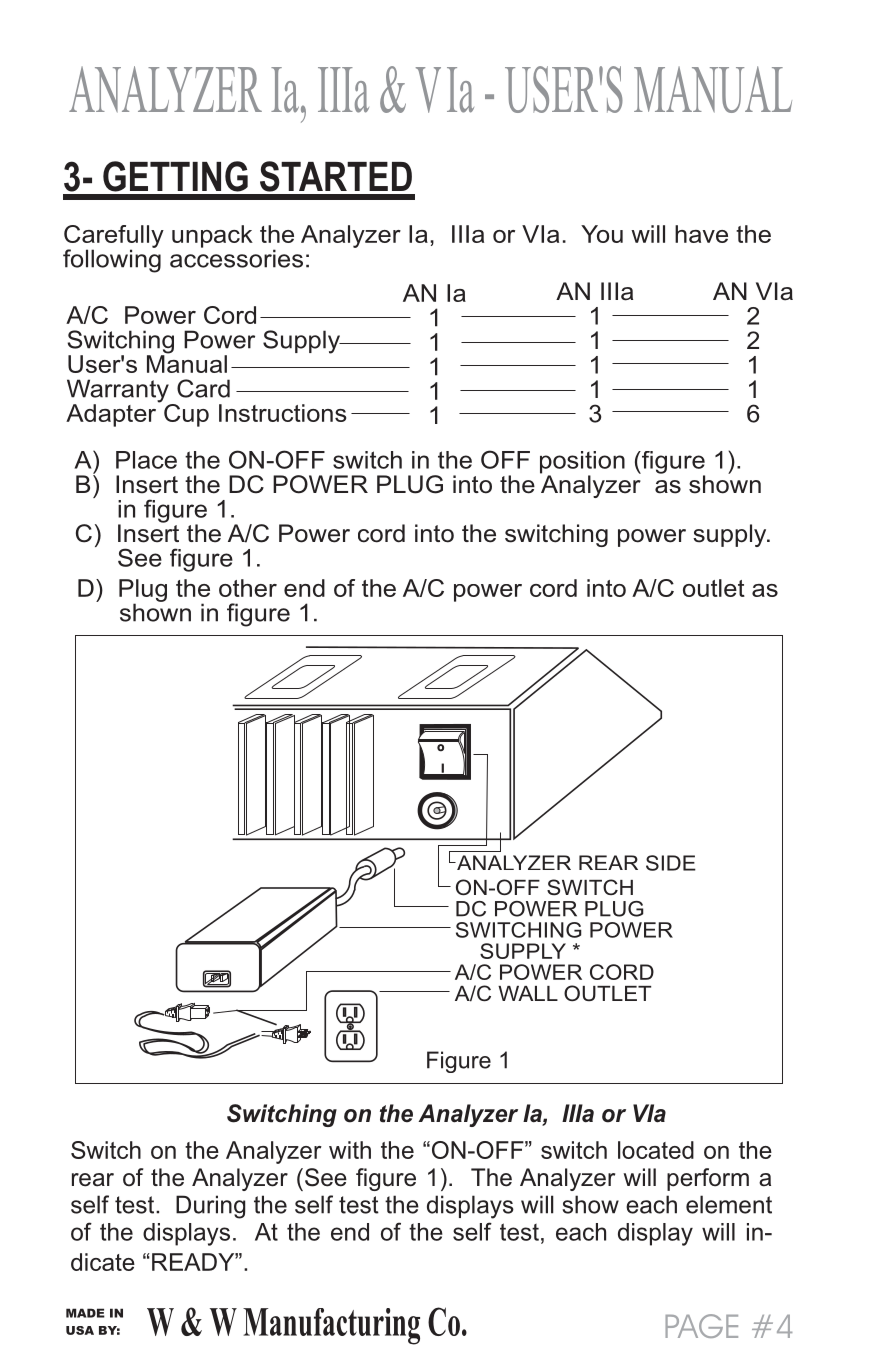  What do you see at coordinates (701, 1326) in the image?
I see `PAGE` at bounding box center [701, 1326].
